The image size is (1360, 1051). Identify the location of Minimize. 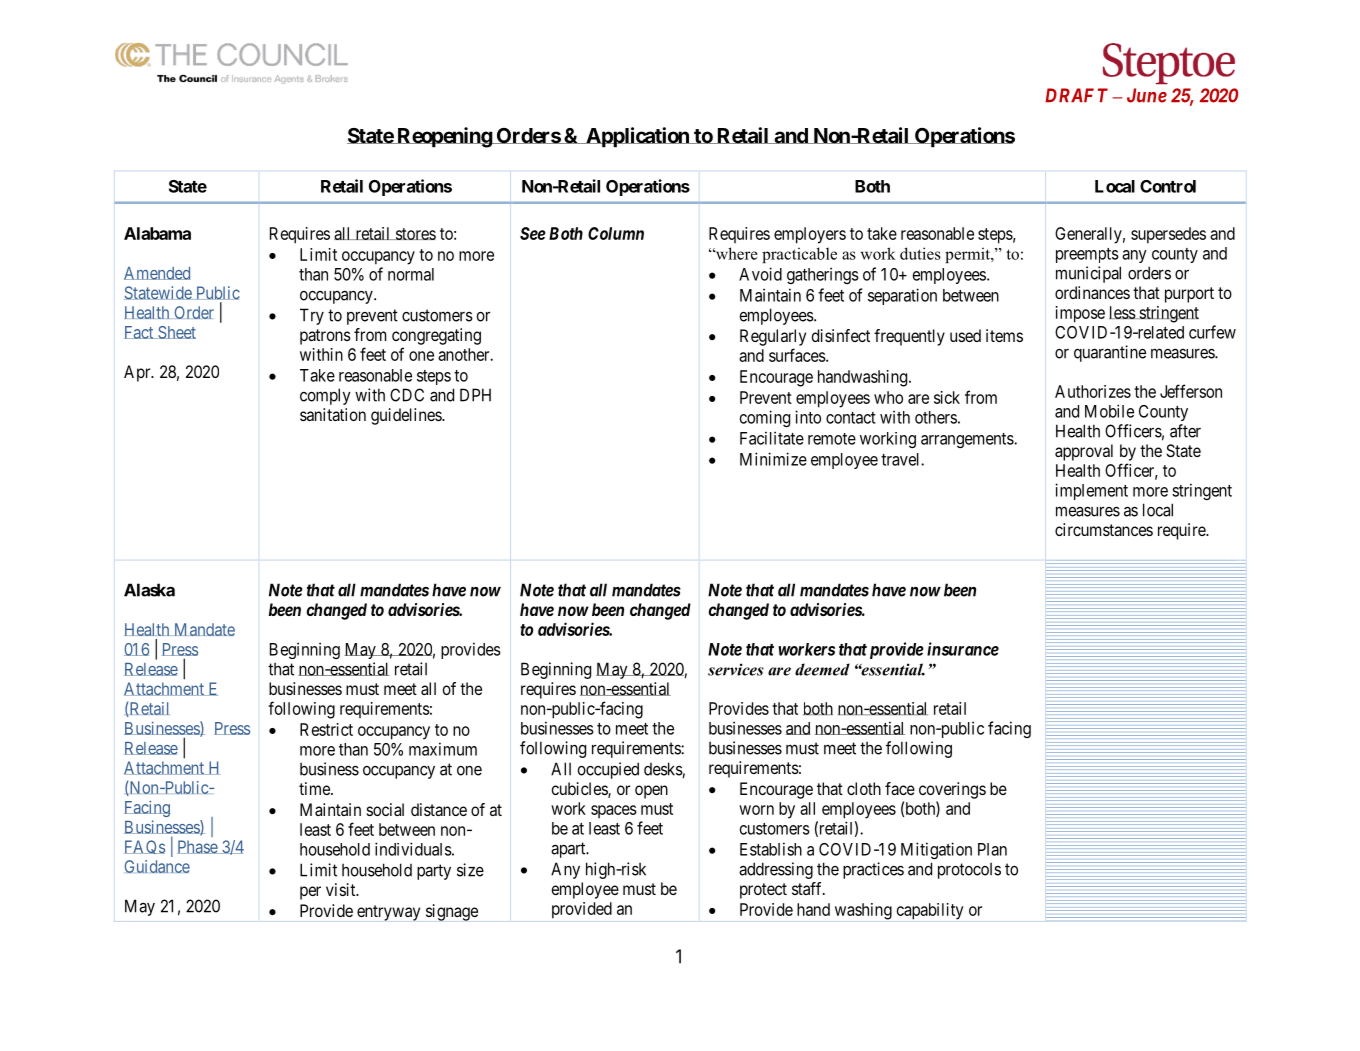
(773, 459).
